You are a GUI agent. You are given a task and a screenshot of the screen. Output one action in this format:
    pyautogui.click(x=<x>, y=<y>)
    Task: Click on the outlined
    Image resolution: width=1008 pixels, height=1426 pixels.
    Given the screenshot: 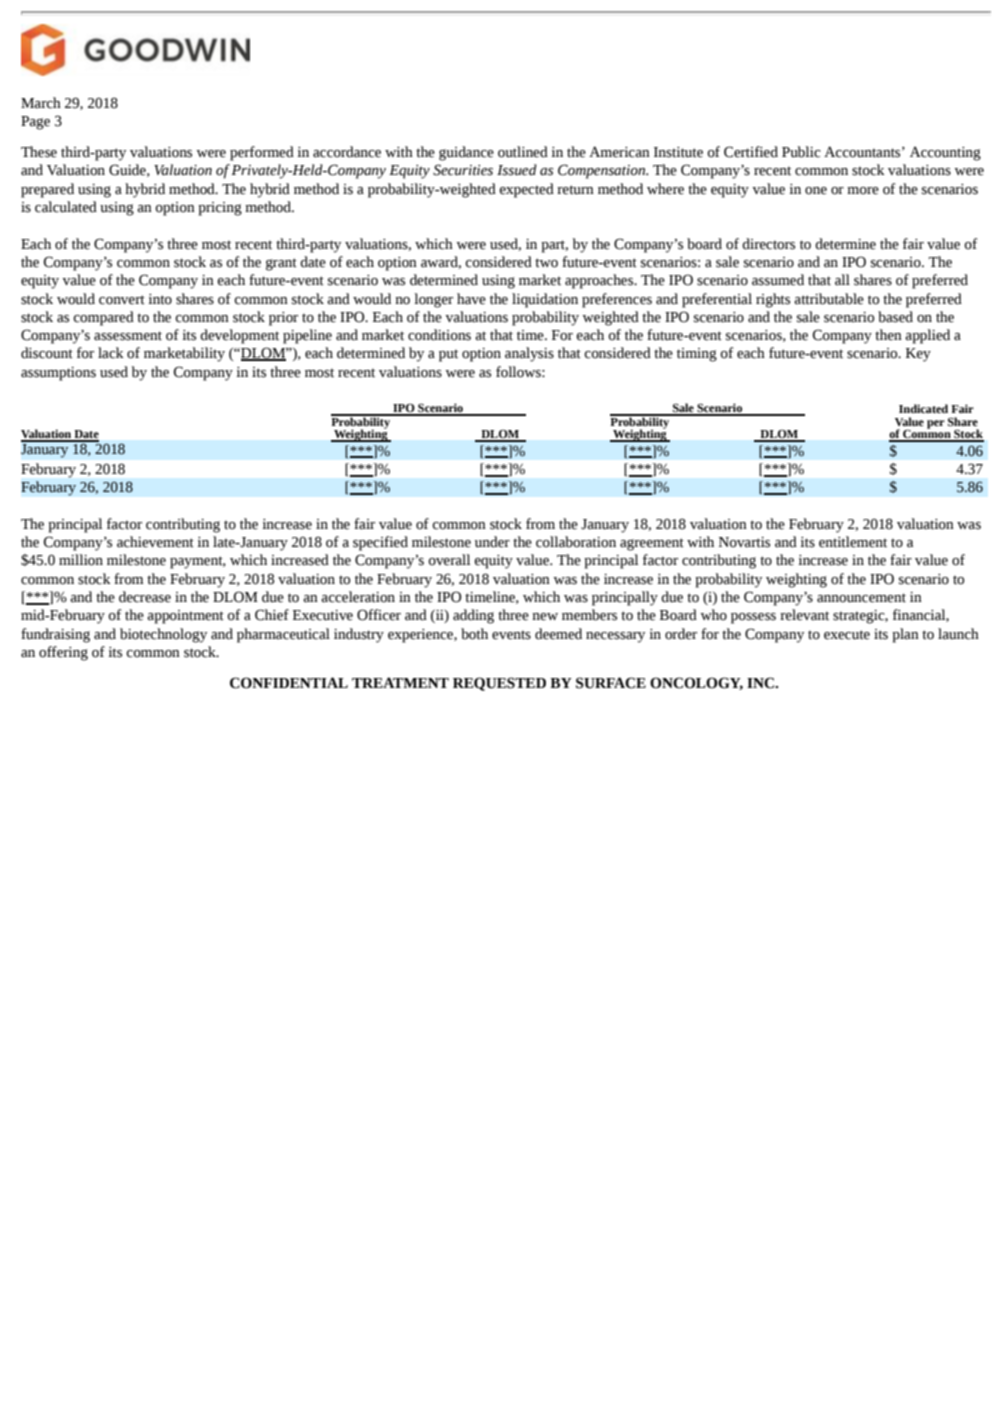 What is the action you would take?
    pyautogui.click(x=523, y=152)
